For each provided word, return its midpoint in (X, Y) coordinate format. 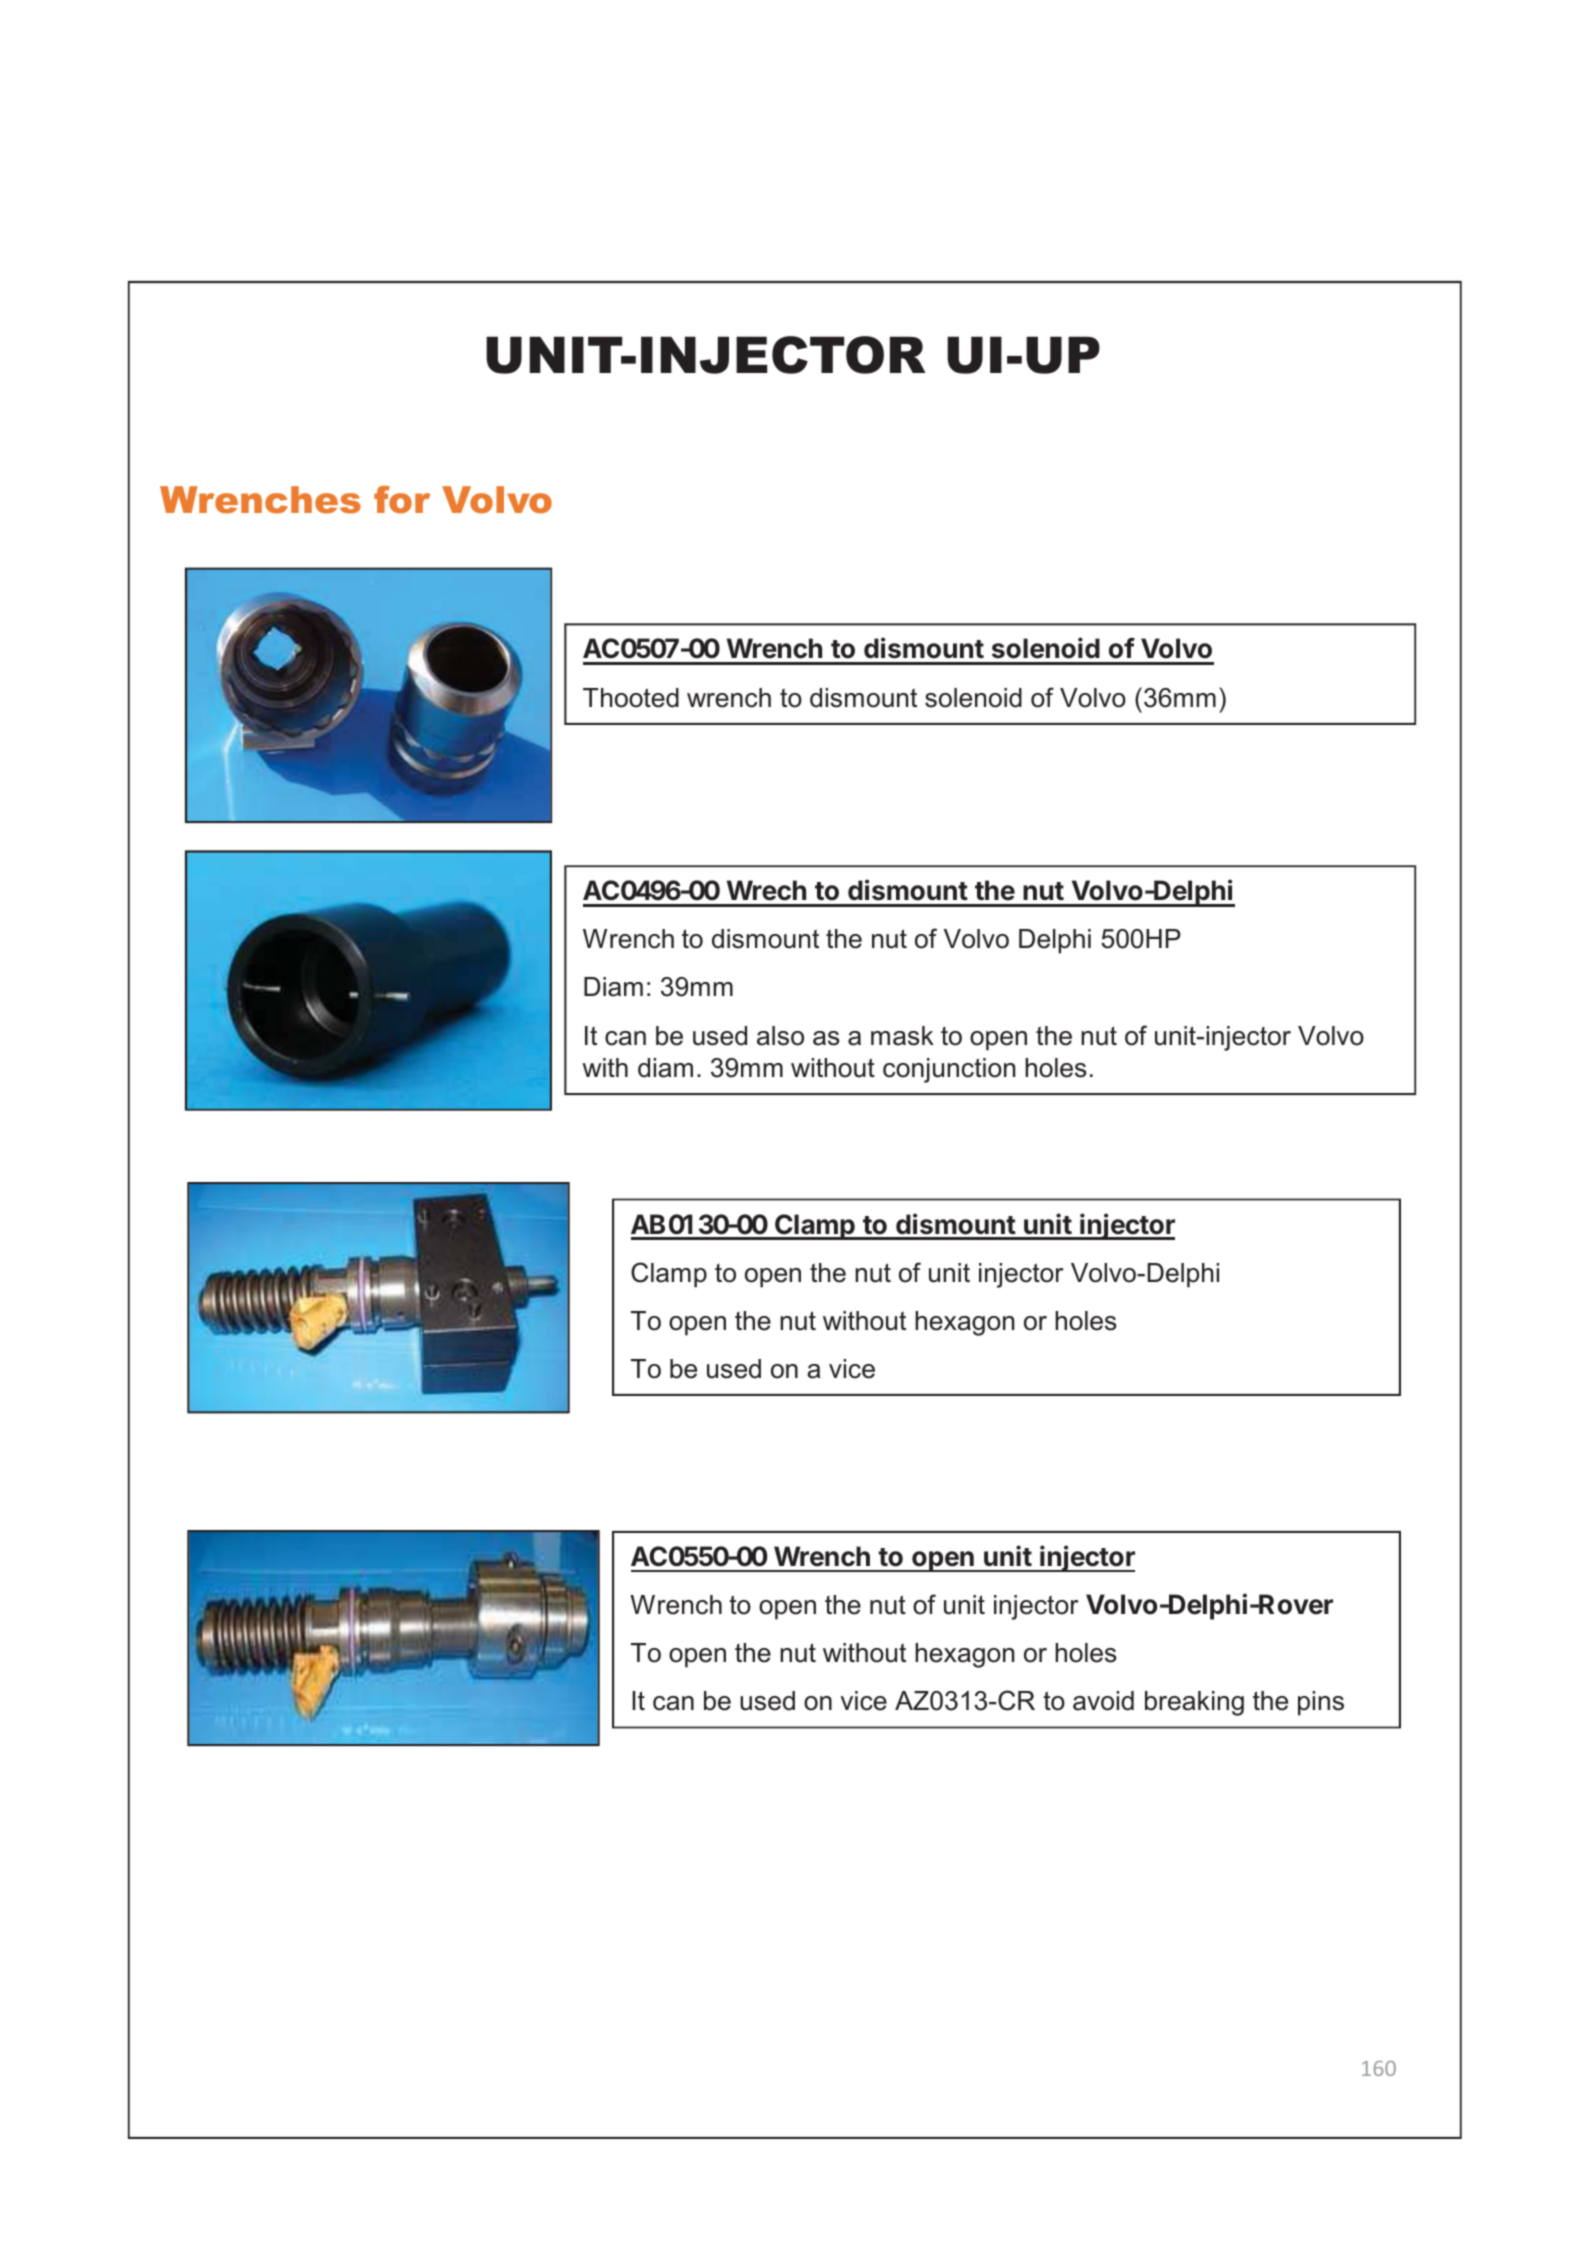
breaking (1194, 1703)
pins (1321, 1703)
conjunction (949, 1070)
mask (902, 1036)
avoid (1103, 1701)
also (780, 1036)
